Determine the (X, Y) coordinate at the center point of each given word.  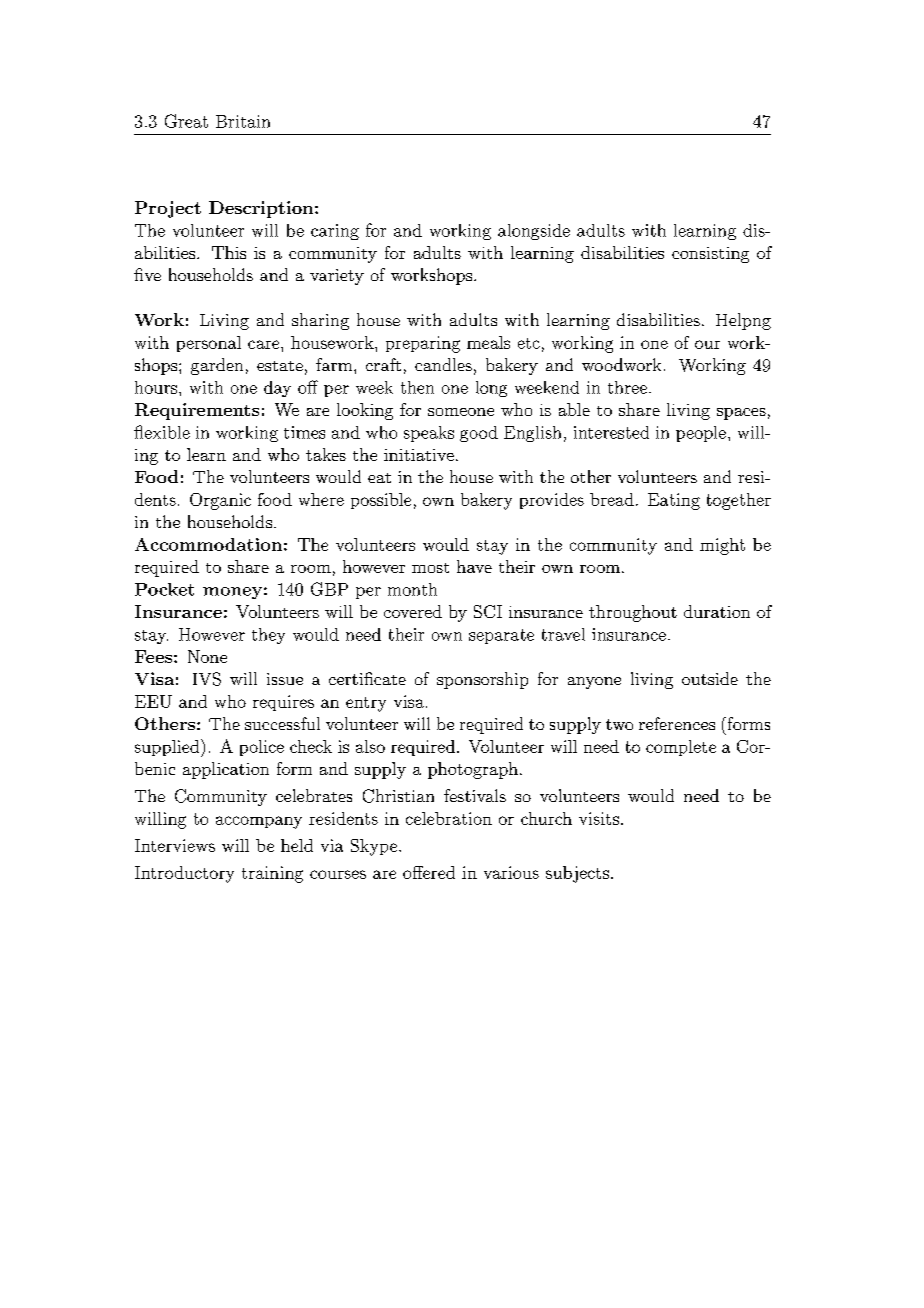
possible (381, 501)
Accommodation (208, 544)
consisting (710, 255)
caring (335, 232)
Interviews (175, 845)
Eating (674, 501)
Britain (243, 121)
